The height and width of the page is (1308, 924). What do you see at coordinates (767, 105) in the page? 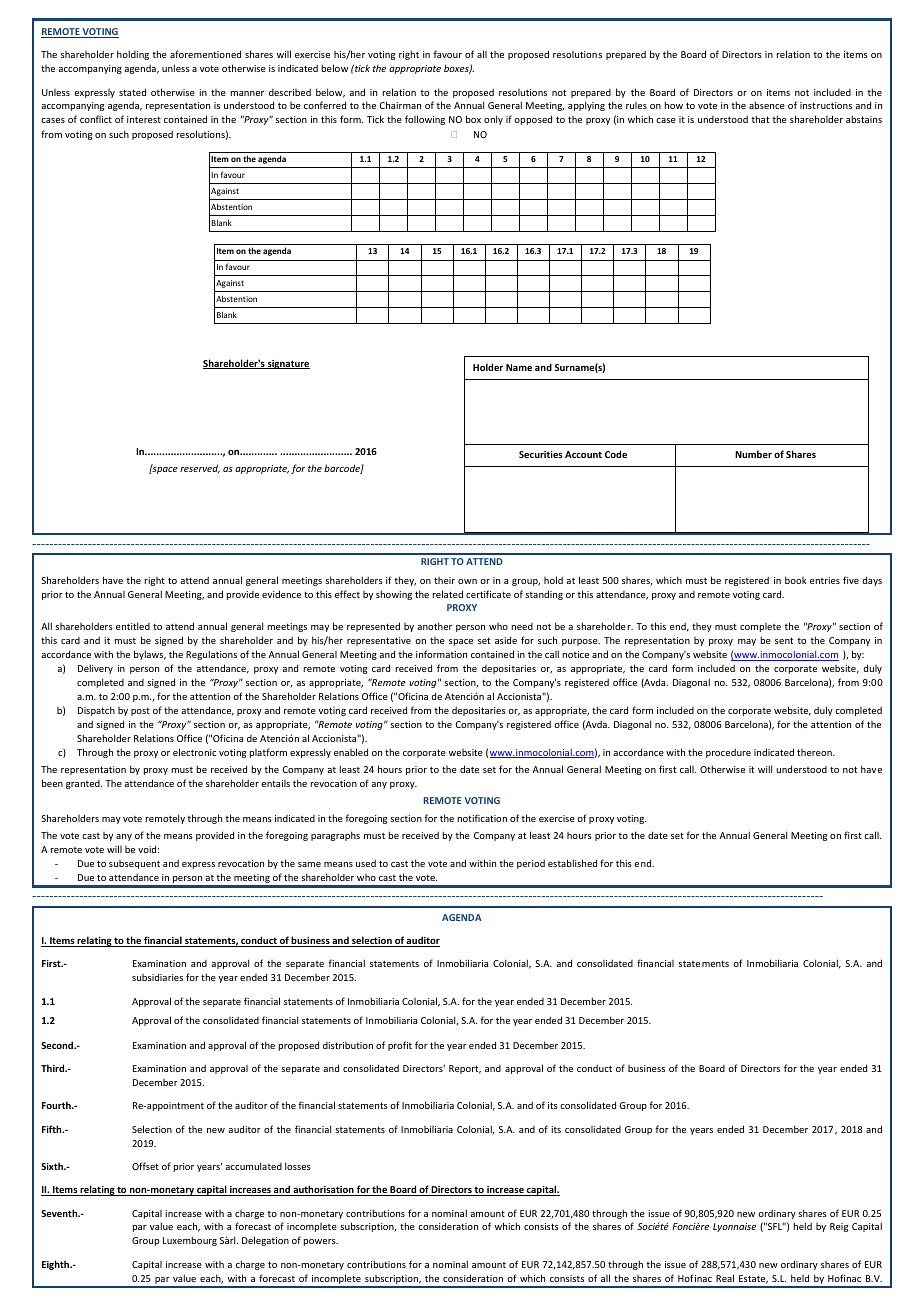
I see `absence` at bounding box center [767, 105].
